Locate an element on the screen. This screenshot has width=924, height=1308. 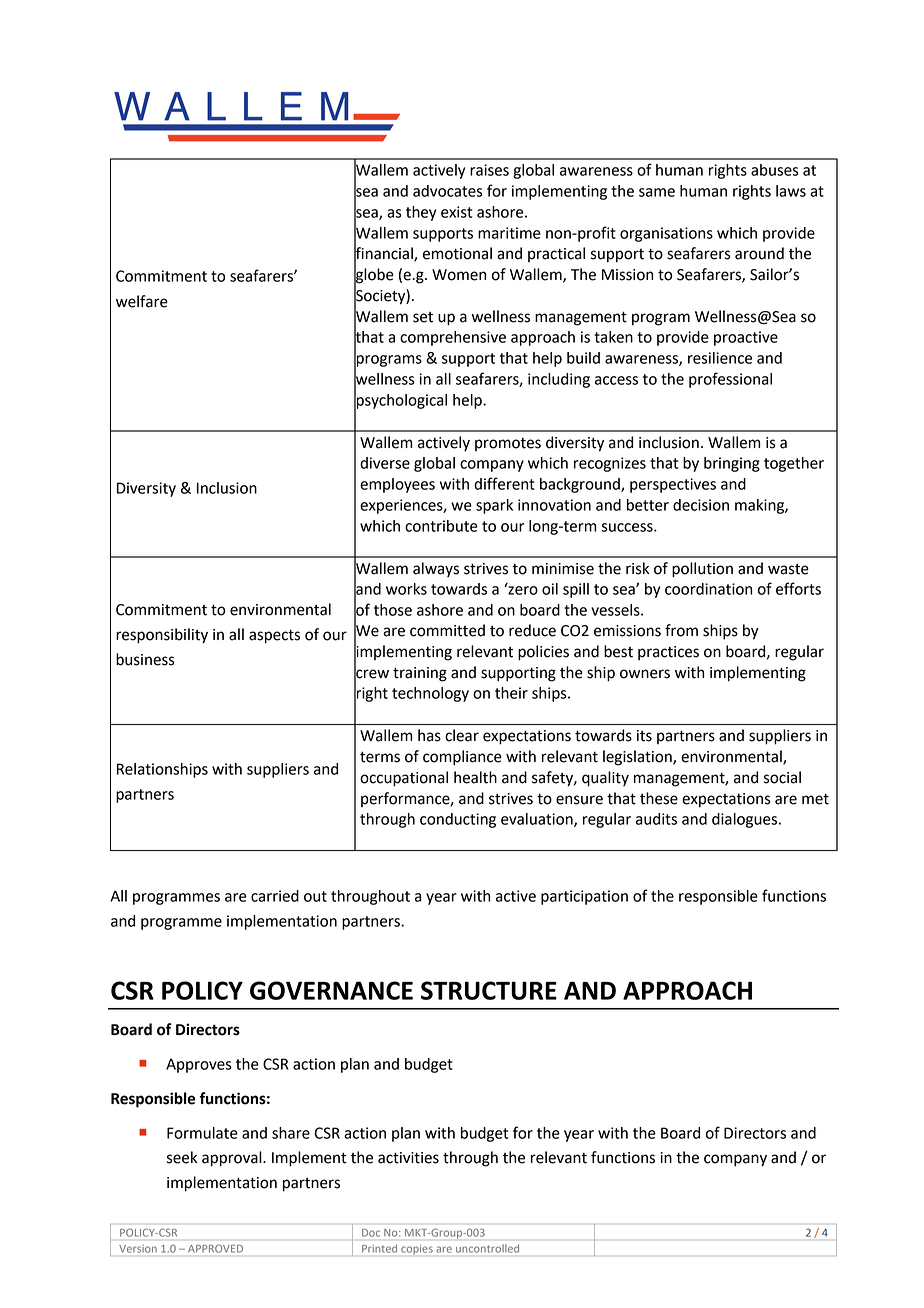
uncontrolled is located at coordinates (487, 1249).
